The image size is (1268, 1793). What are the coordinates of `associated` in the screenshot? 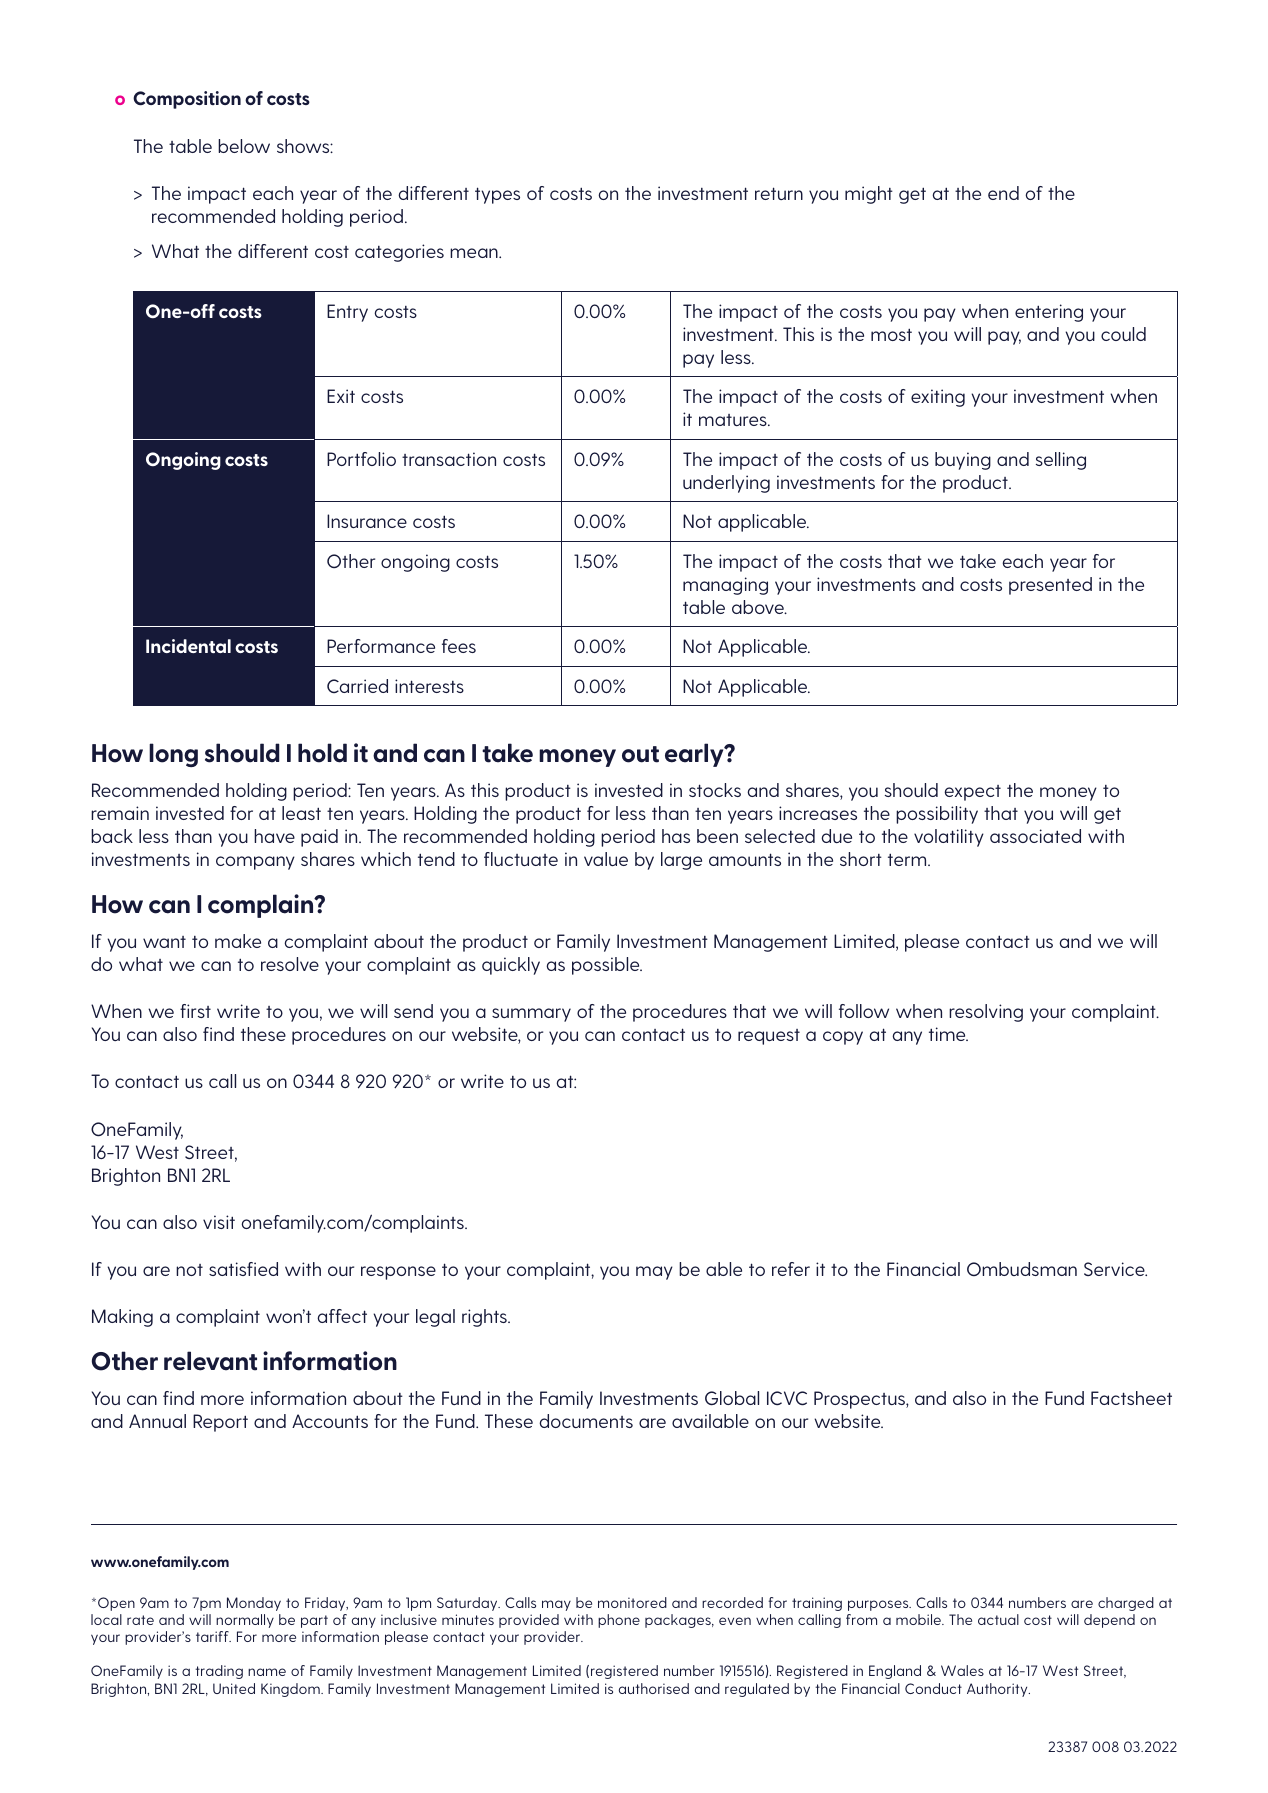 It's located at (1035, 836).
